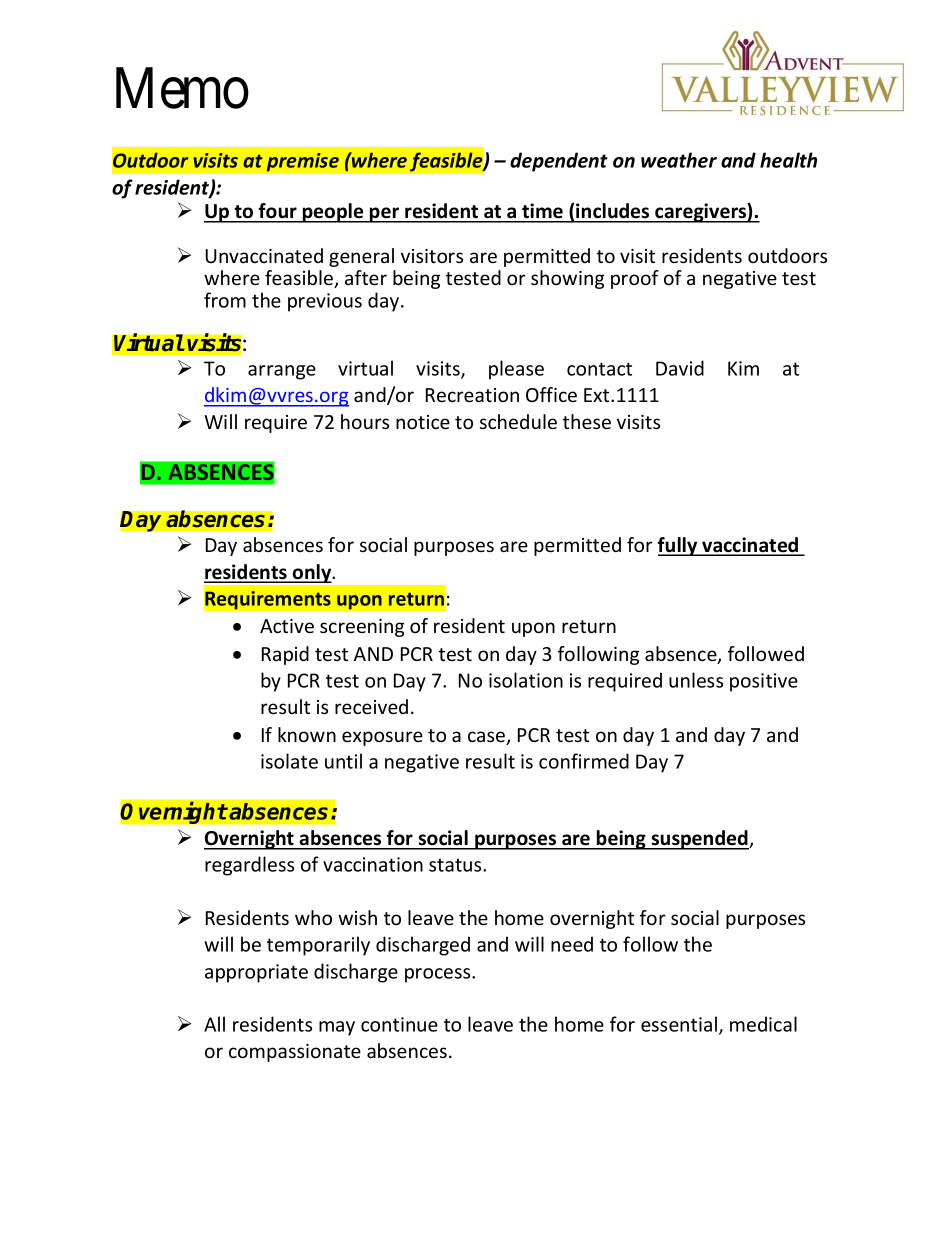 The height and width of the screenshot is (1233, 952). Describe the element at coordinates (302, 162) in the screenshot. I see `premise` at that location.
